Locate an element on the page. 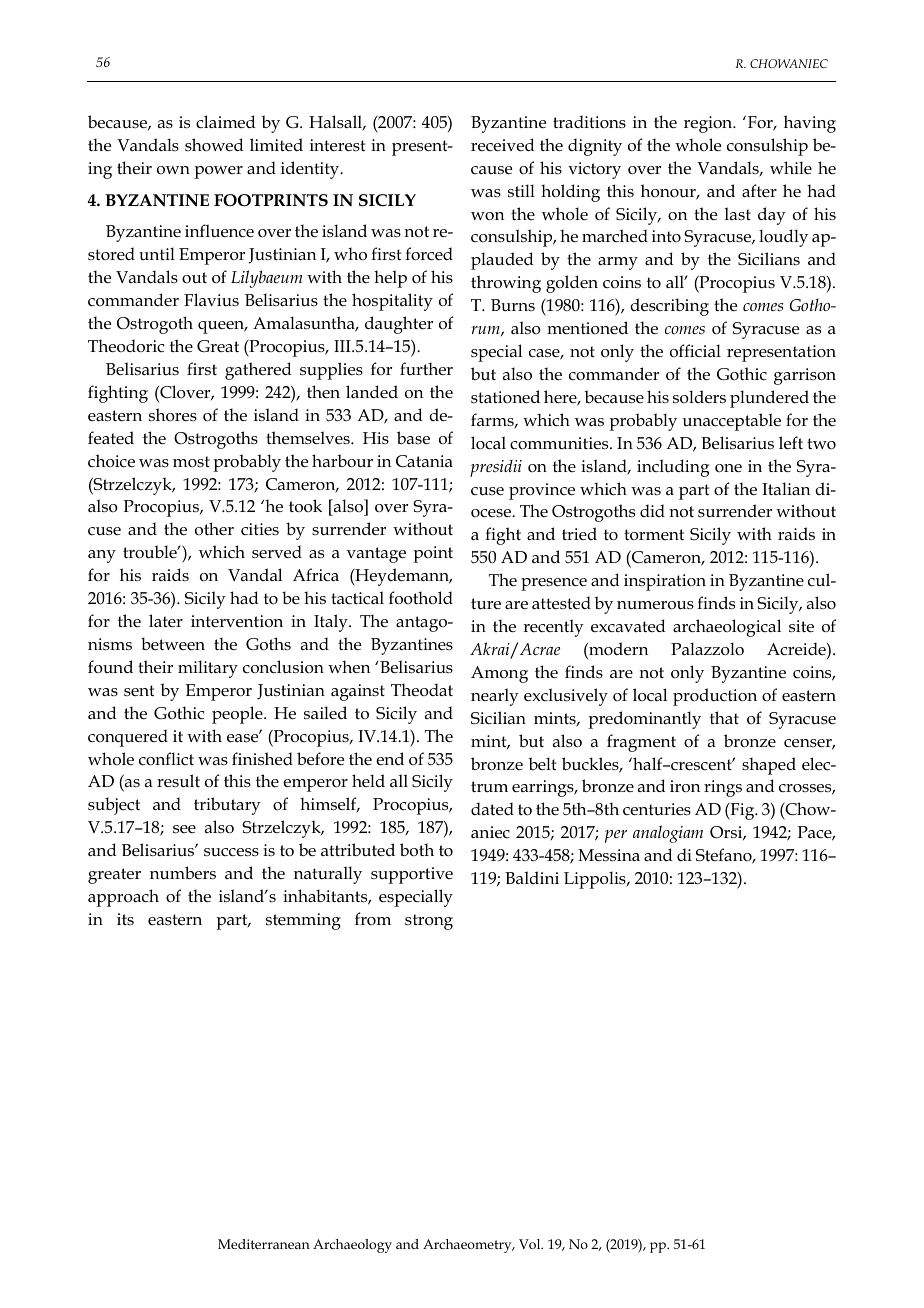  unacceptable is located at coordinates (732, 422).
